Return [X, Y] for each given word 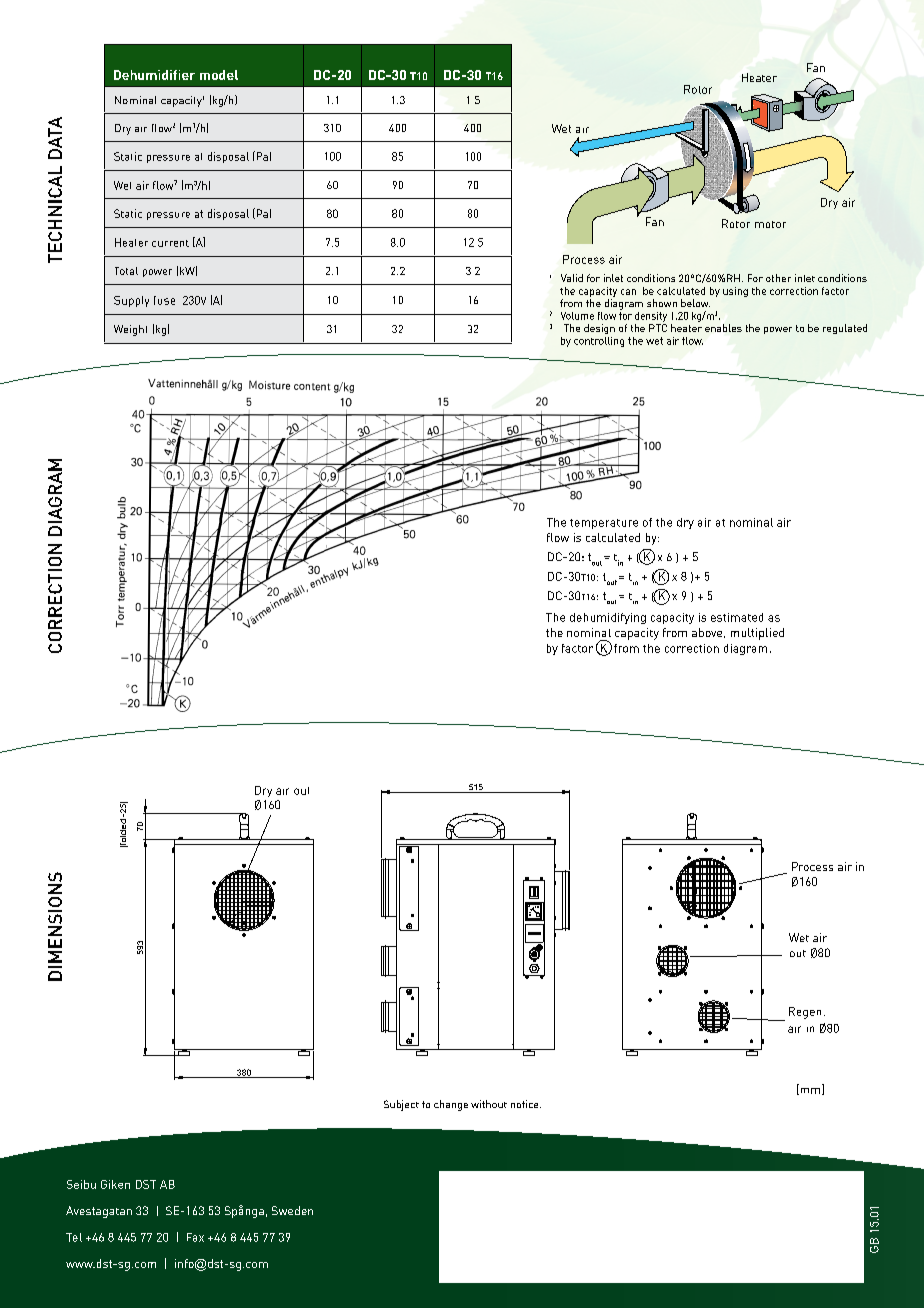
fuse [164, 300]
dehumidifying [608, 618]
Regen [805, 1013]
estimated [737, 617]
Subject [401, 1105]
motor [770, 224]
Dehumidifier [154, 75]
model [219, 75]
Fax [195, 1237]
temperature [604, 524]
